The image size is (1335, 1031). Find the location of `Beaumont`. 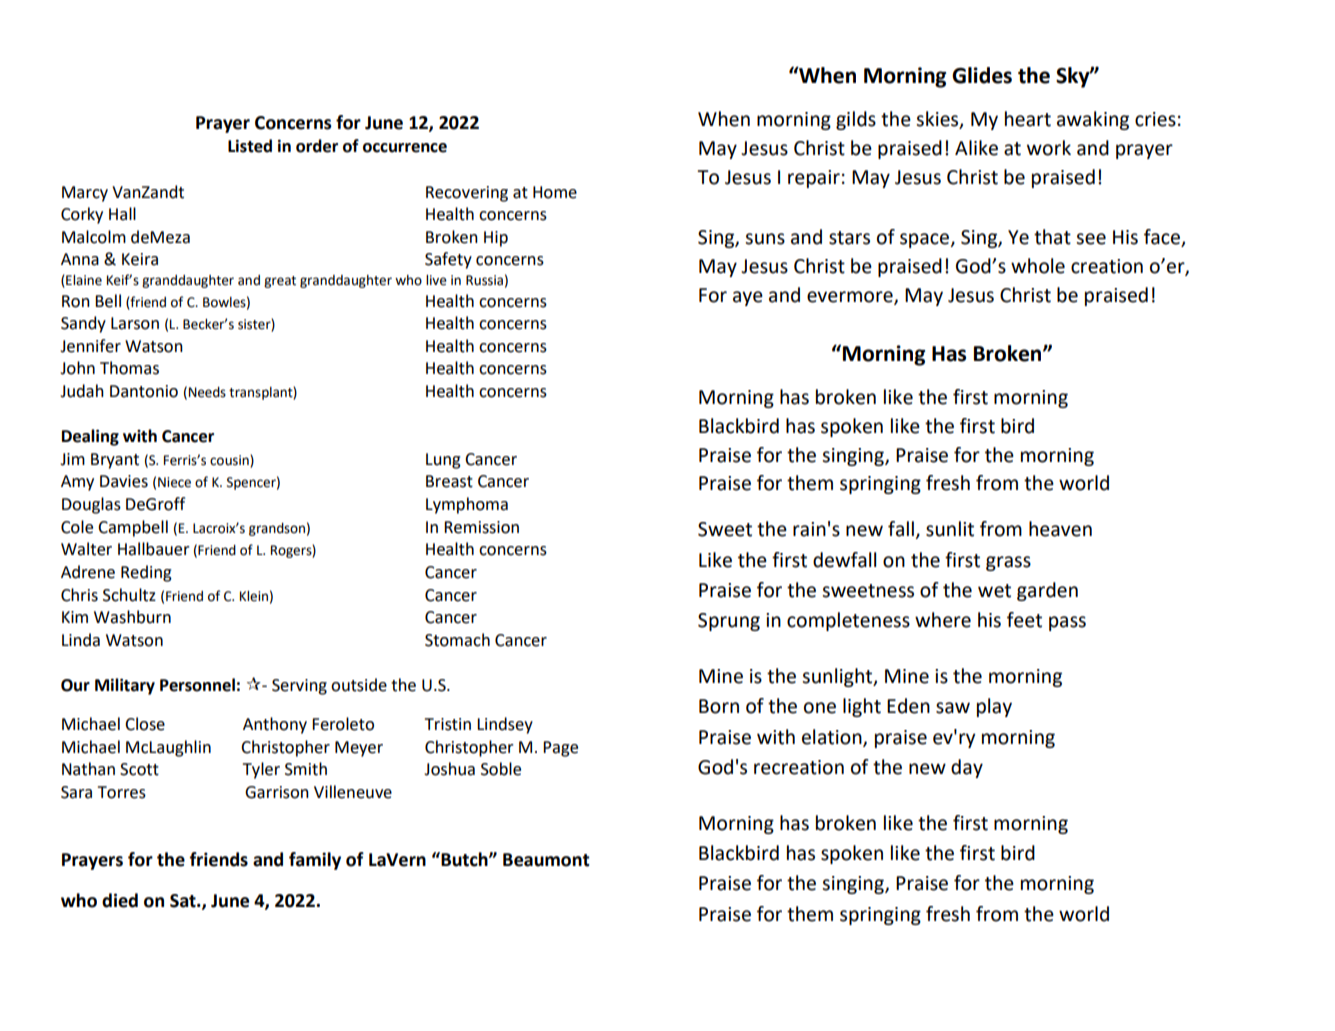

Beaumont is located at coordinates (546, 860).
